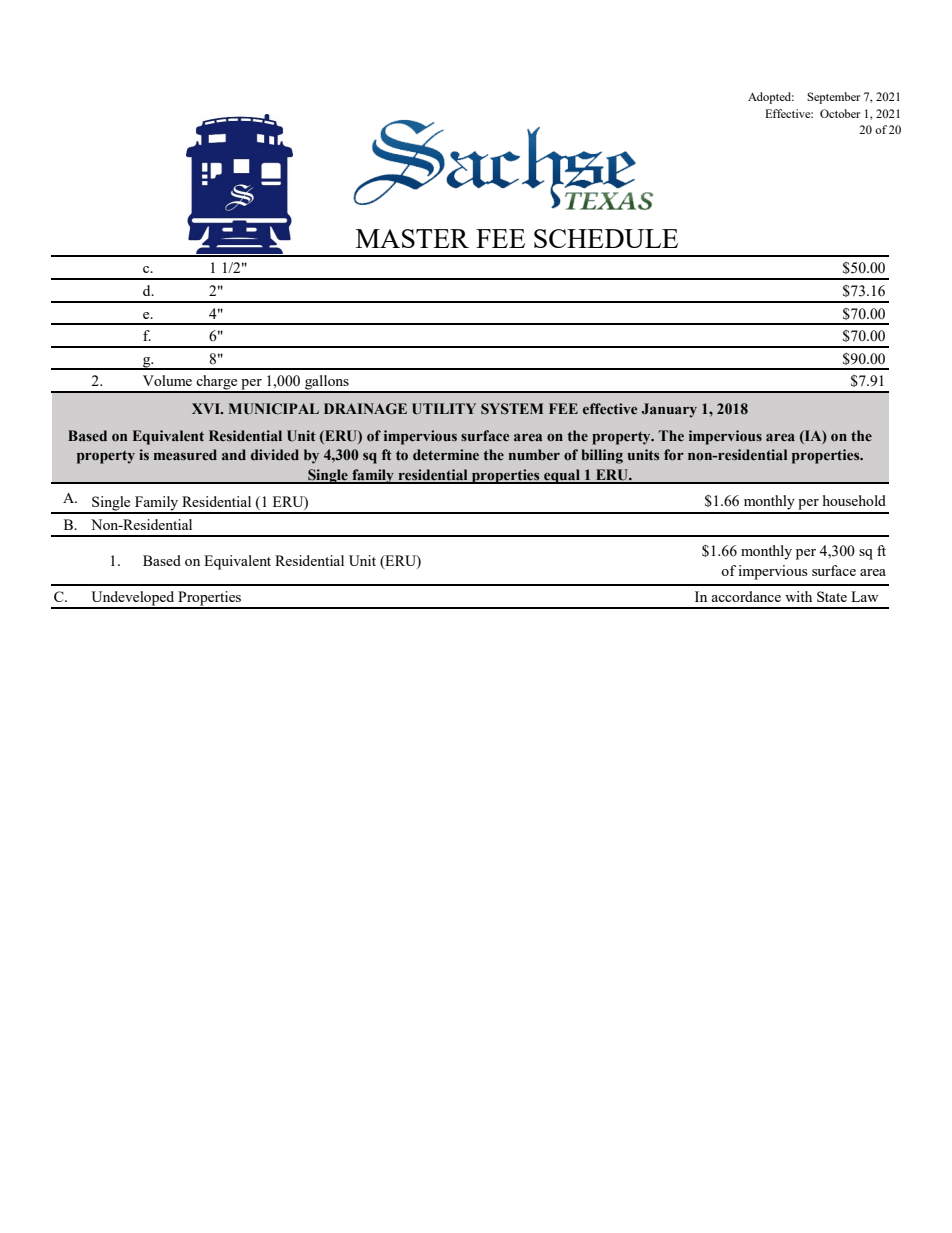  I want to click on MUNICIPAL, so click(274, 409).
